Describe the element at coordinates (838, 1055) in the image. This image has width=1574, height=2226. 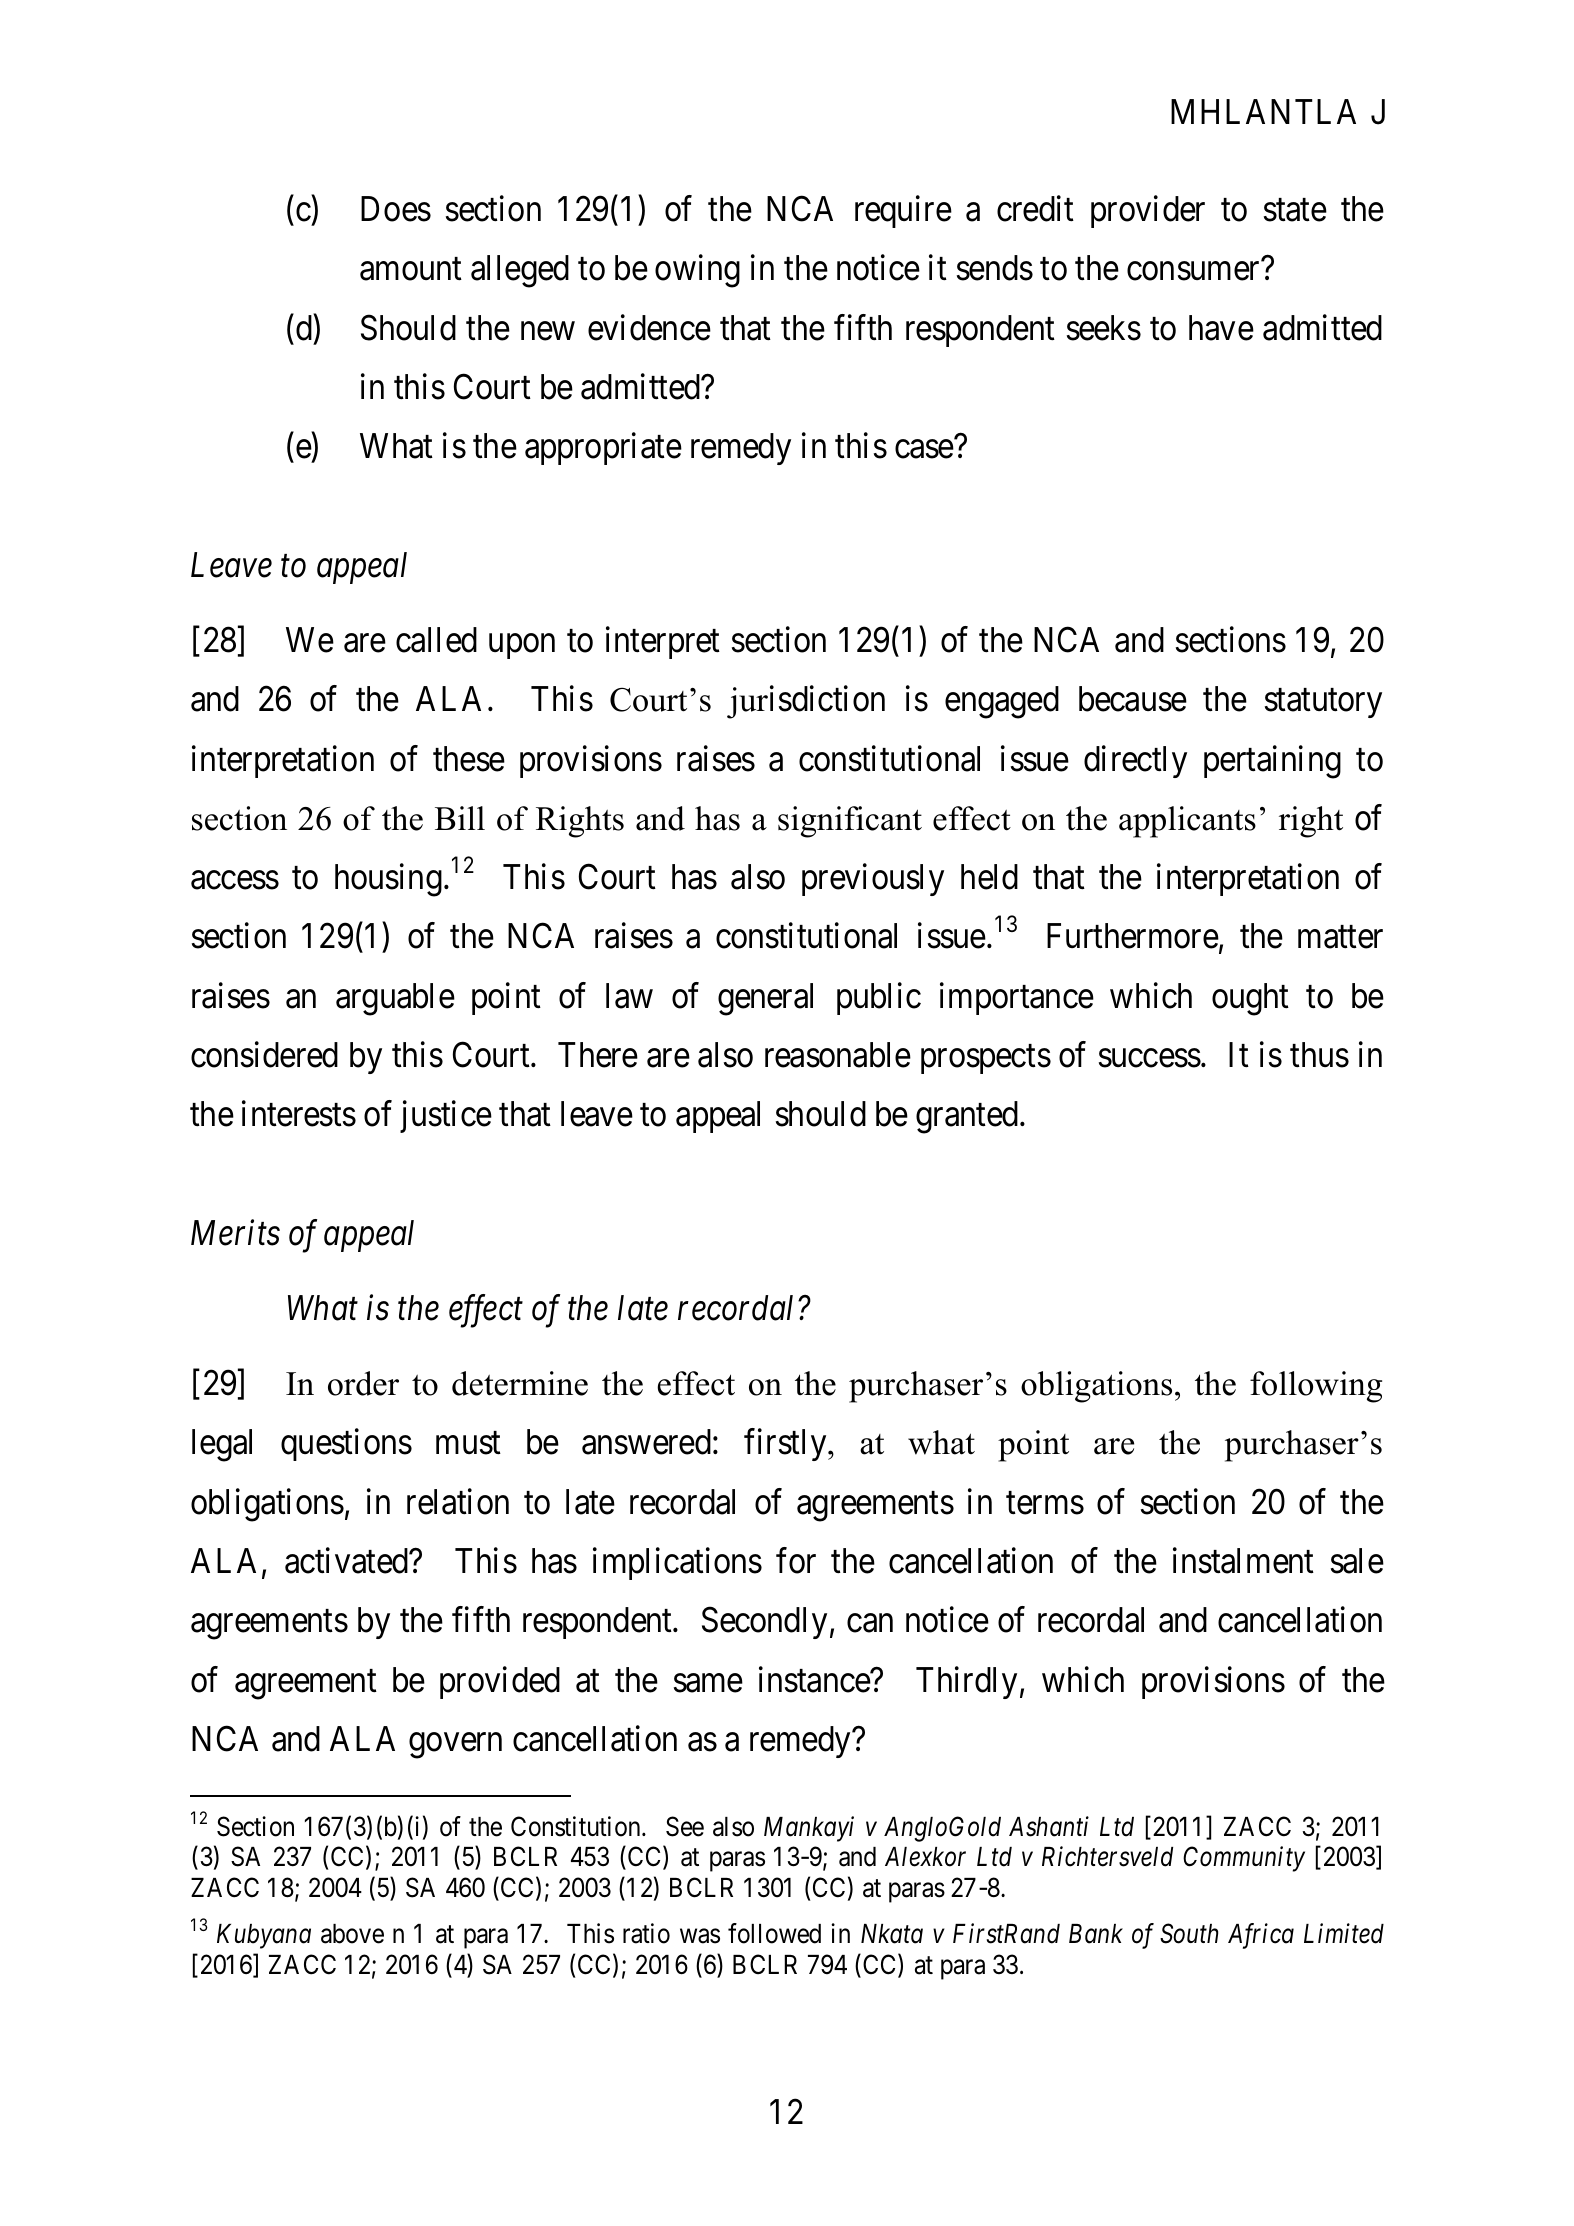
I see `reasonable` at that location.
